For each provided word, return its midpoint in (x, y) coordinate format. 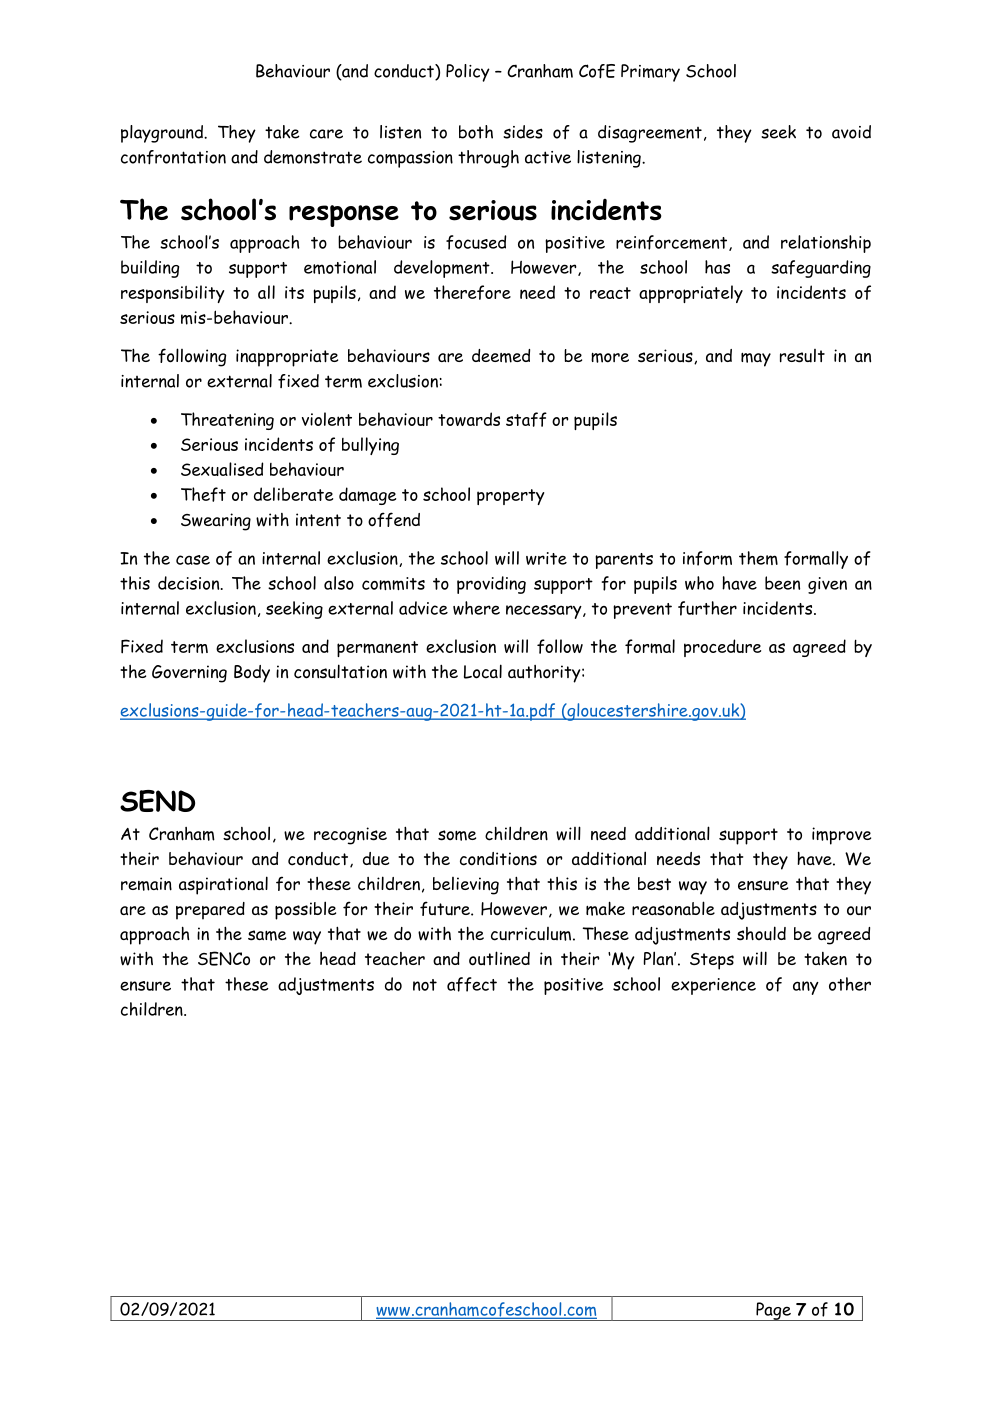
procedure (722, 648)
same (267, 935)
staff (526, 419)
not (425, 985)
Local (483, 671)
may (756, 360)
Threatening (227, 421)
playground (163, 134)
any (806, 988)
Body (252, 674)
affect (472, 984)
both (476, 132)
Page (773, 1311)
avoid (851, 132)
